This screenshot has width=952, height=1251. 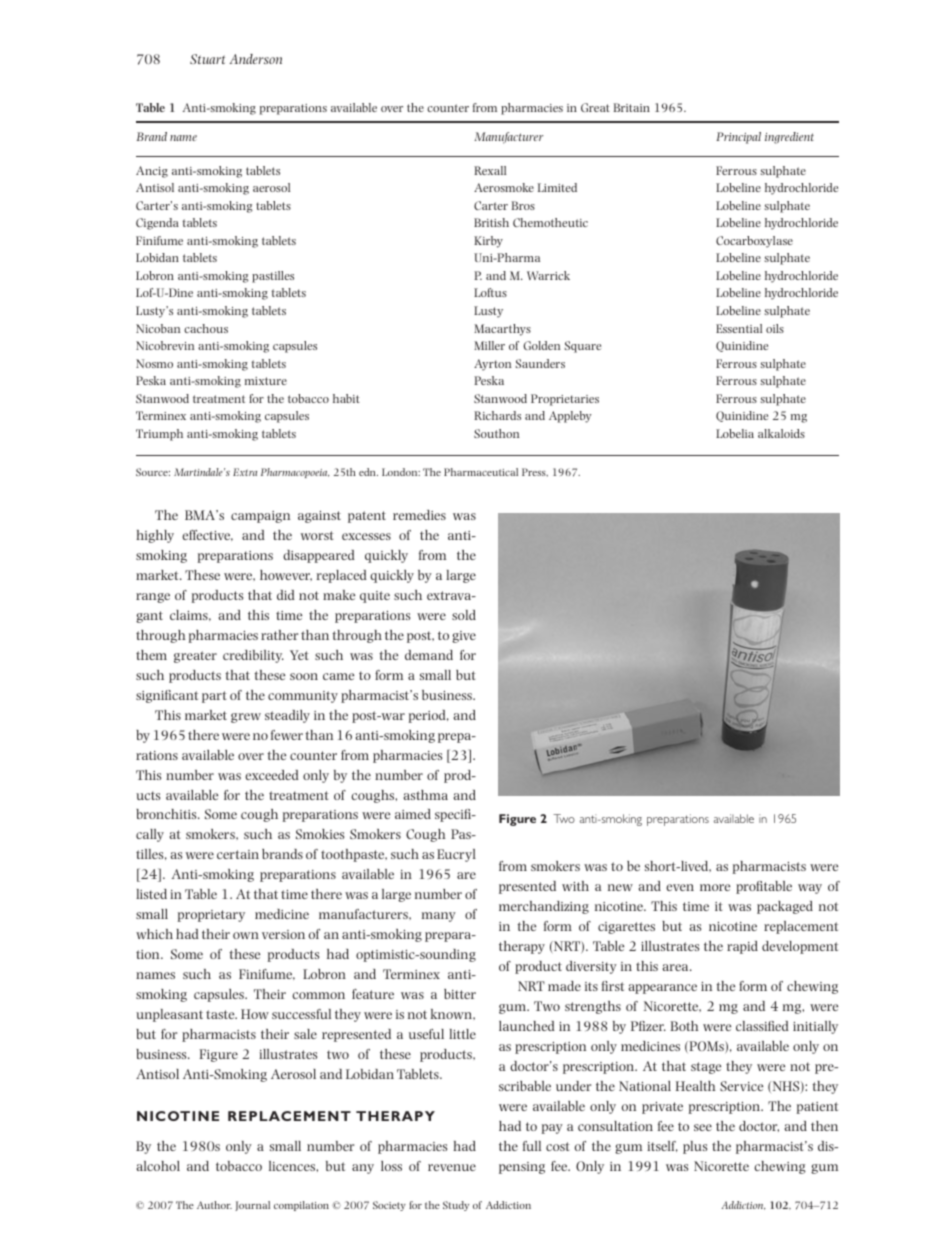 What do you see at coordinates (489, 345) in the screenshot?
I see `Miller` at bounding box center [489, 345].
